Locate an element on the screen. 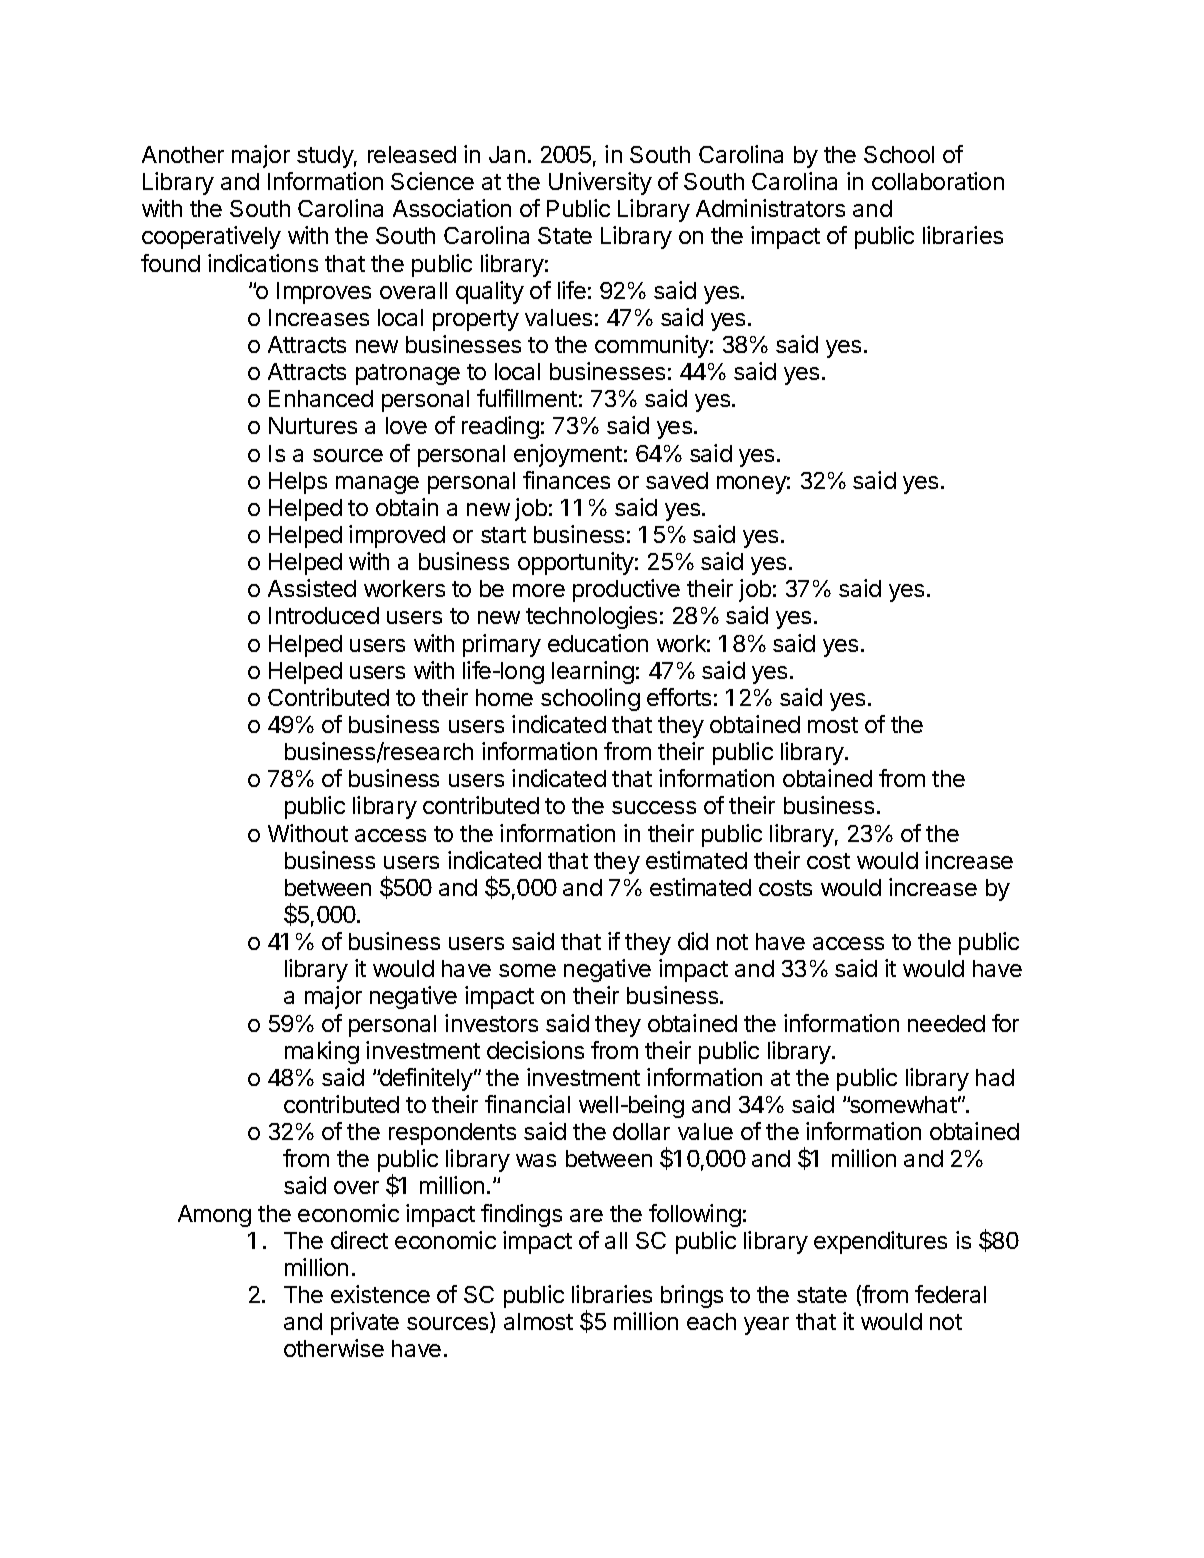 This screenshot has width=1204, height=1558. Introduced is located at coordinates (324, 615).
